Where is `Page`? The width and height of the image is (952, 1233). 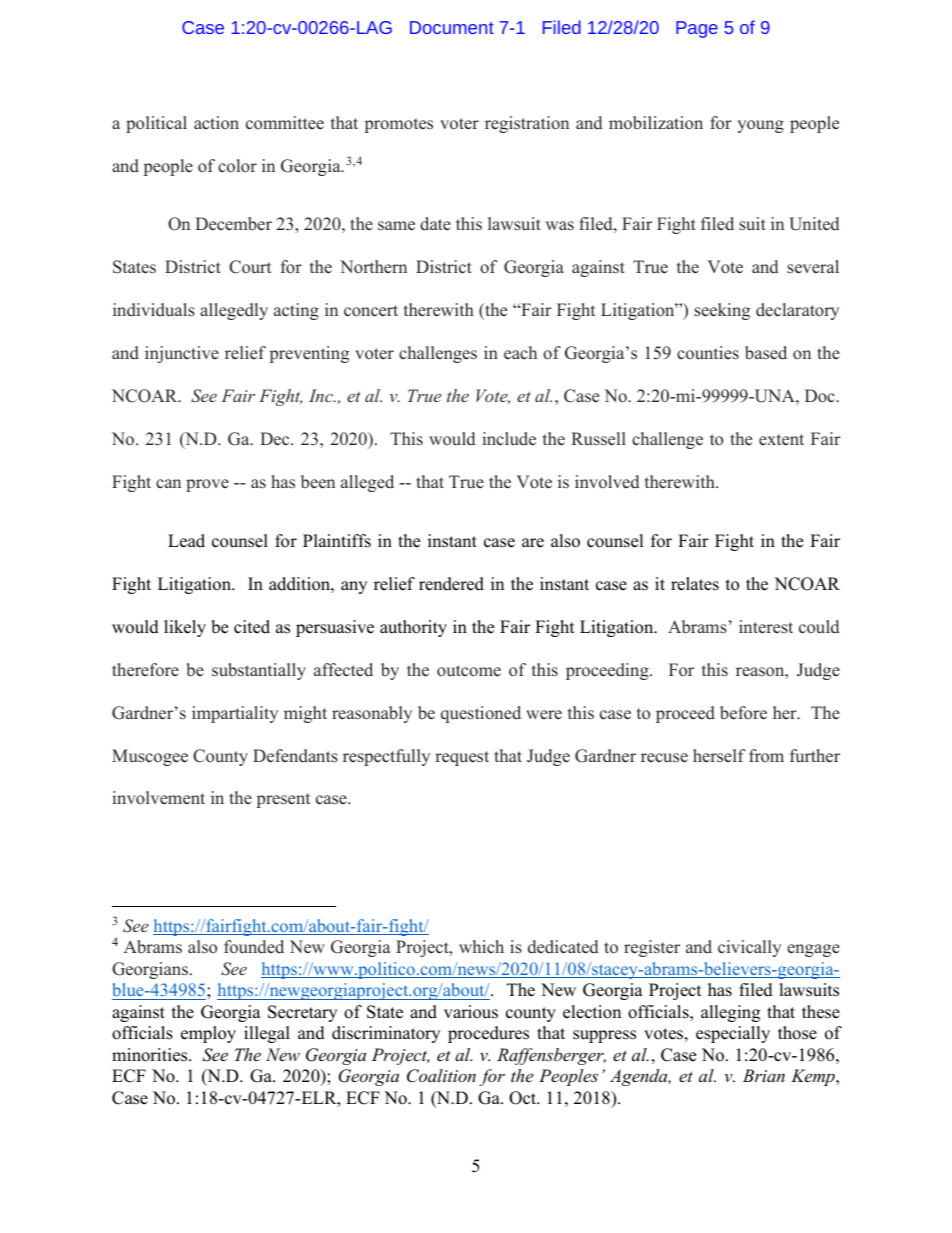 Page is located at coordinates (697, 29).
